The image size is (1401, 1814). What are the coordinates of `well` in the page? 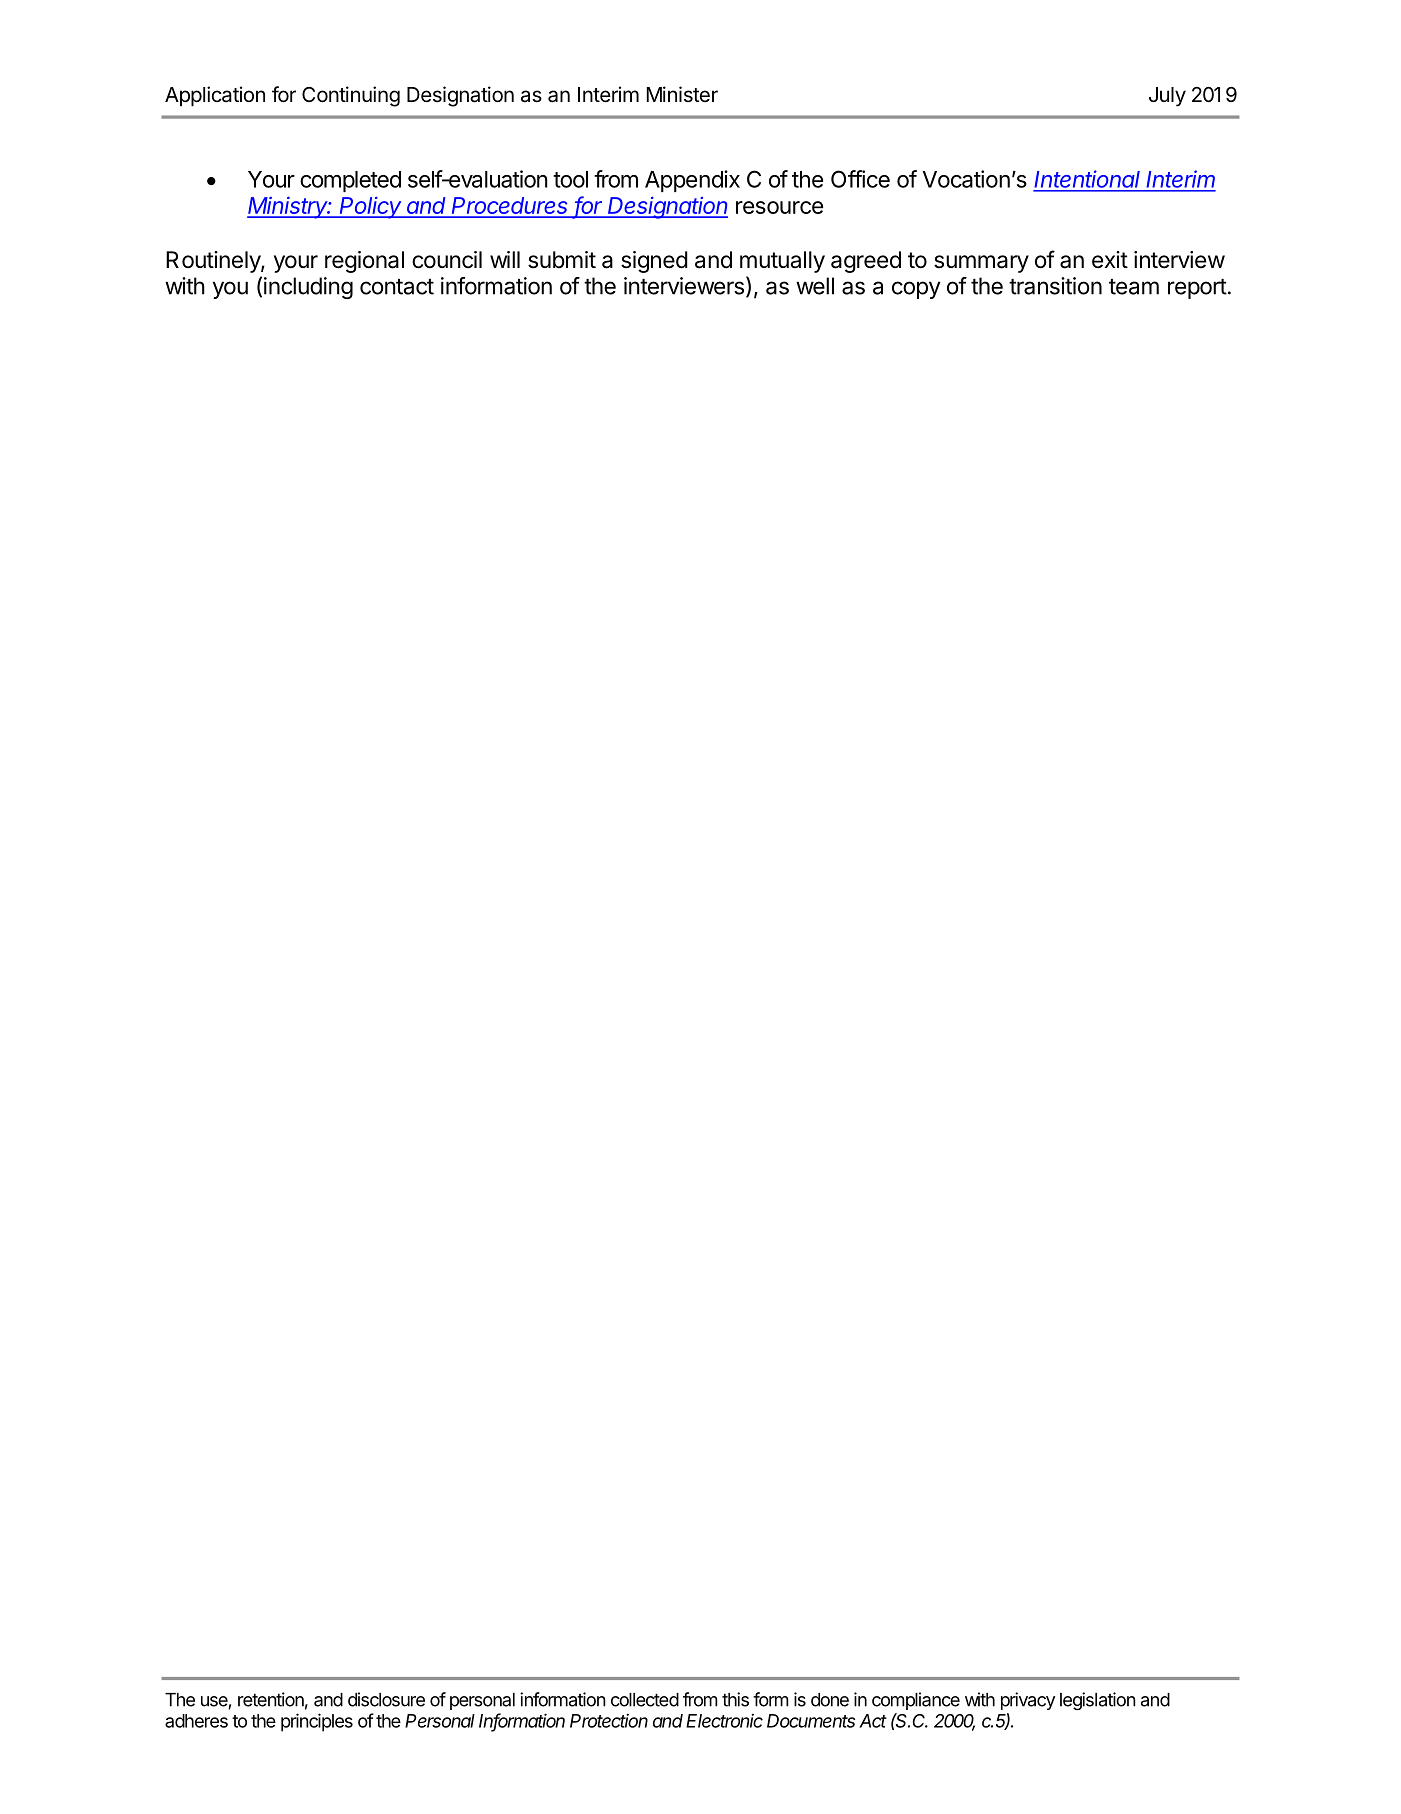 It's located at (815, 286).
